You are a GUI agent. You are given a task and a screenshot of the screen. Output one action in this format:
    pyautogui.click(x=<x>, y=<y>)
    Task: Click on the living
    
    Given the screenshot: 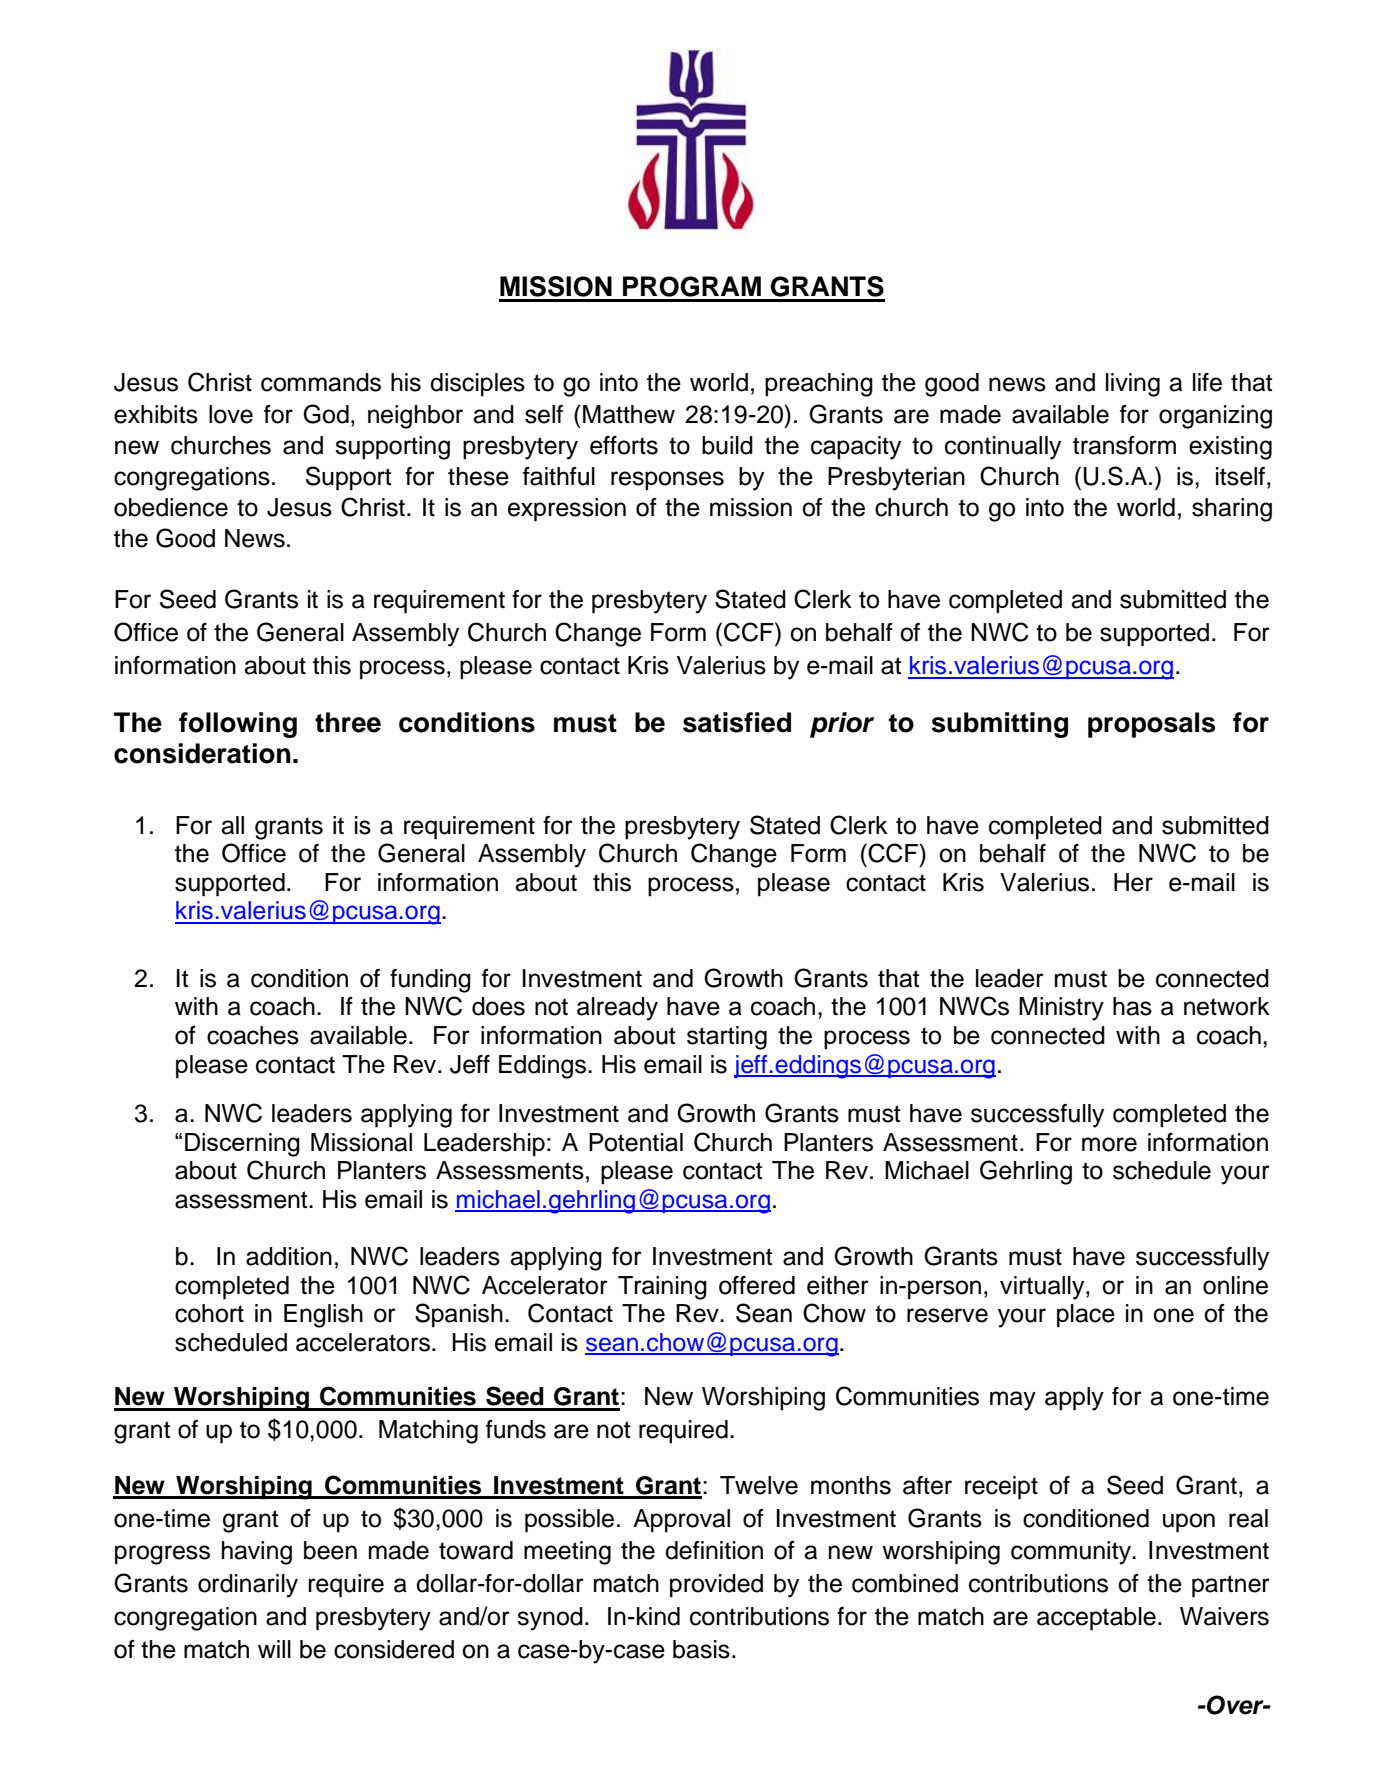 What is the action you would take?
    pyautogui.click(x=1133, y=385)
